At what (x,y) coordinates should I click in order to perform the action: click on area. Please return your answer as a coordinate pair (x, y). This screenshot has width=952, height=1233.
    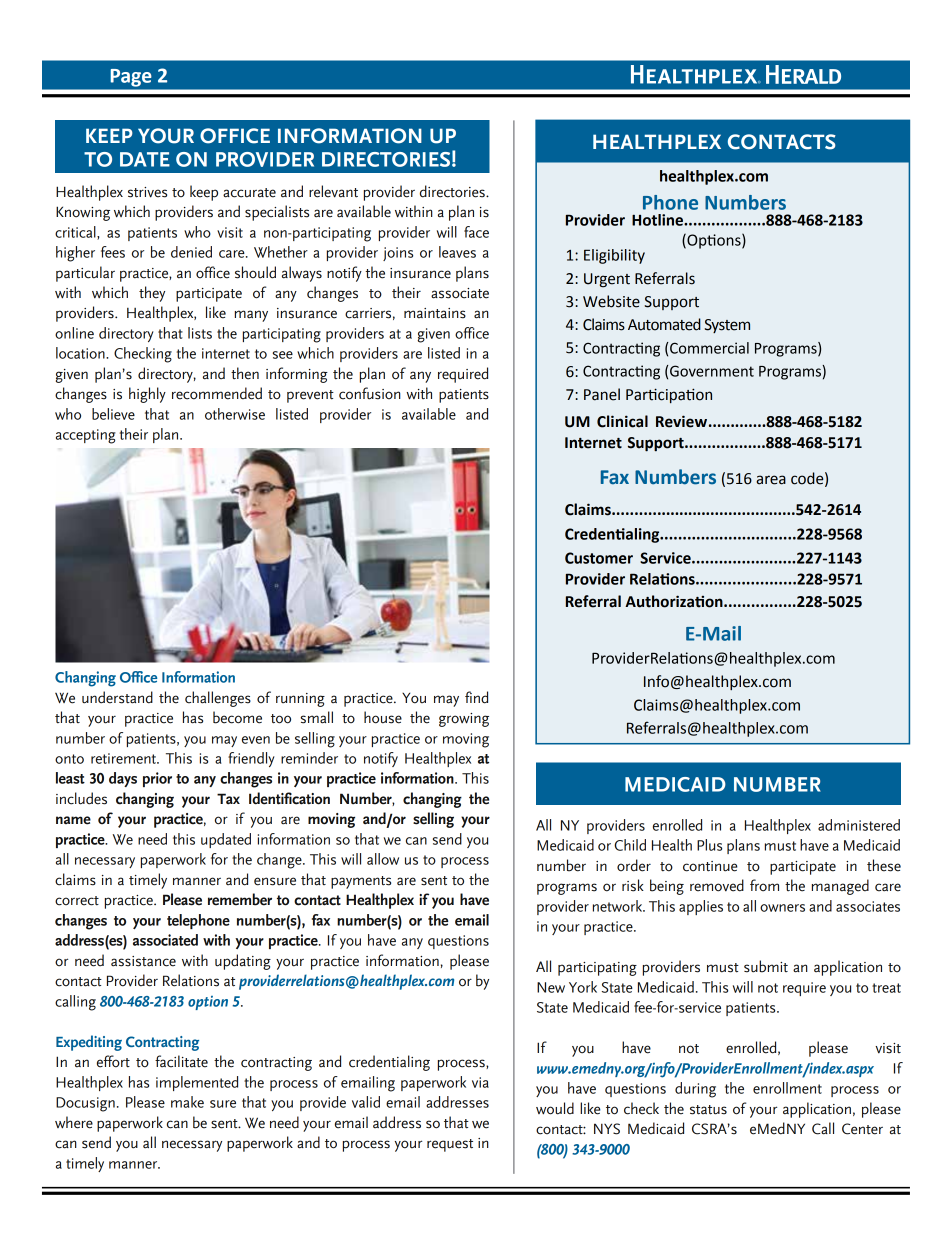
    Looking at the image, I should click on (771, 480).
